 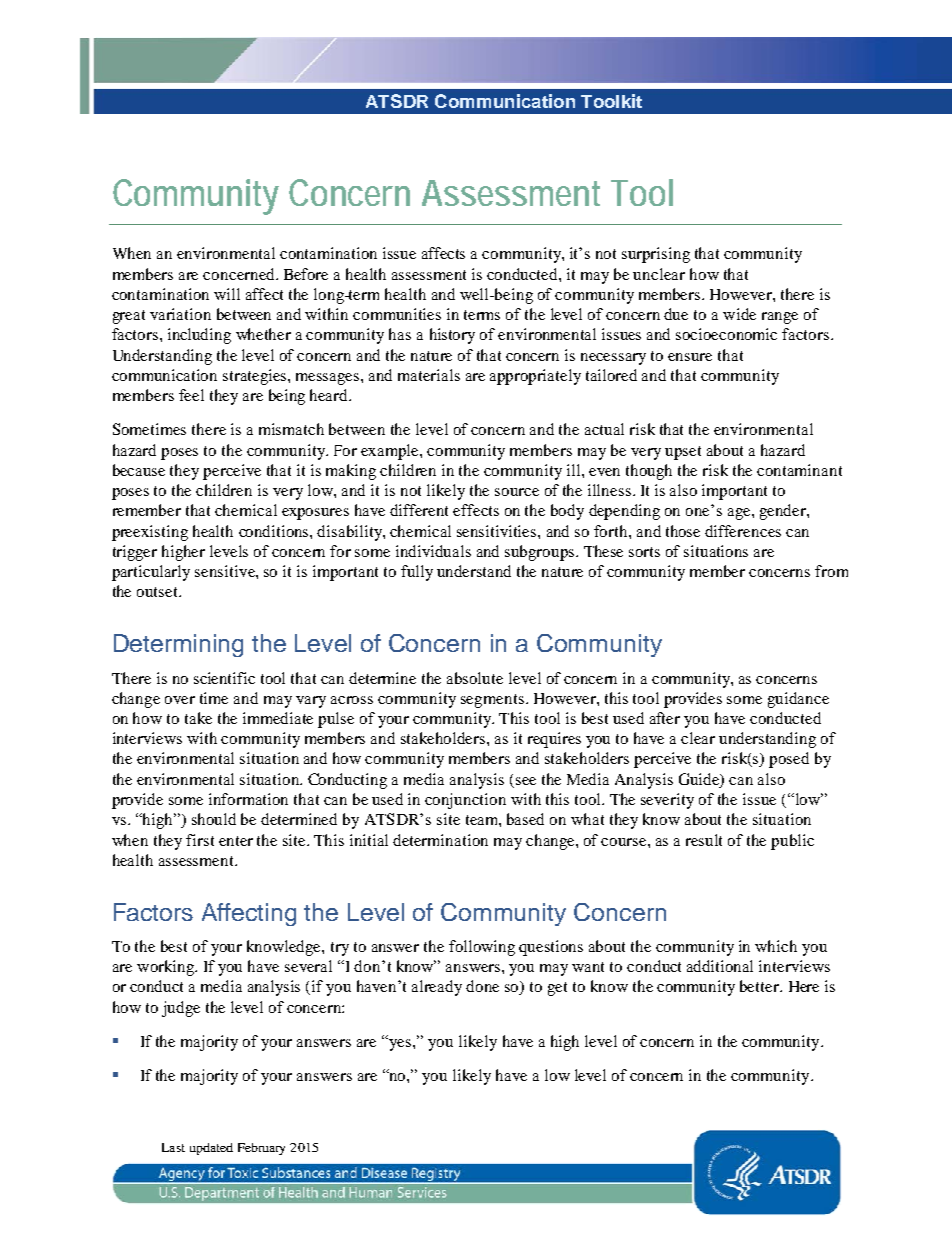 I want to click on updated, so click(x=211, y=1149).
